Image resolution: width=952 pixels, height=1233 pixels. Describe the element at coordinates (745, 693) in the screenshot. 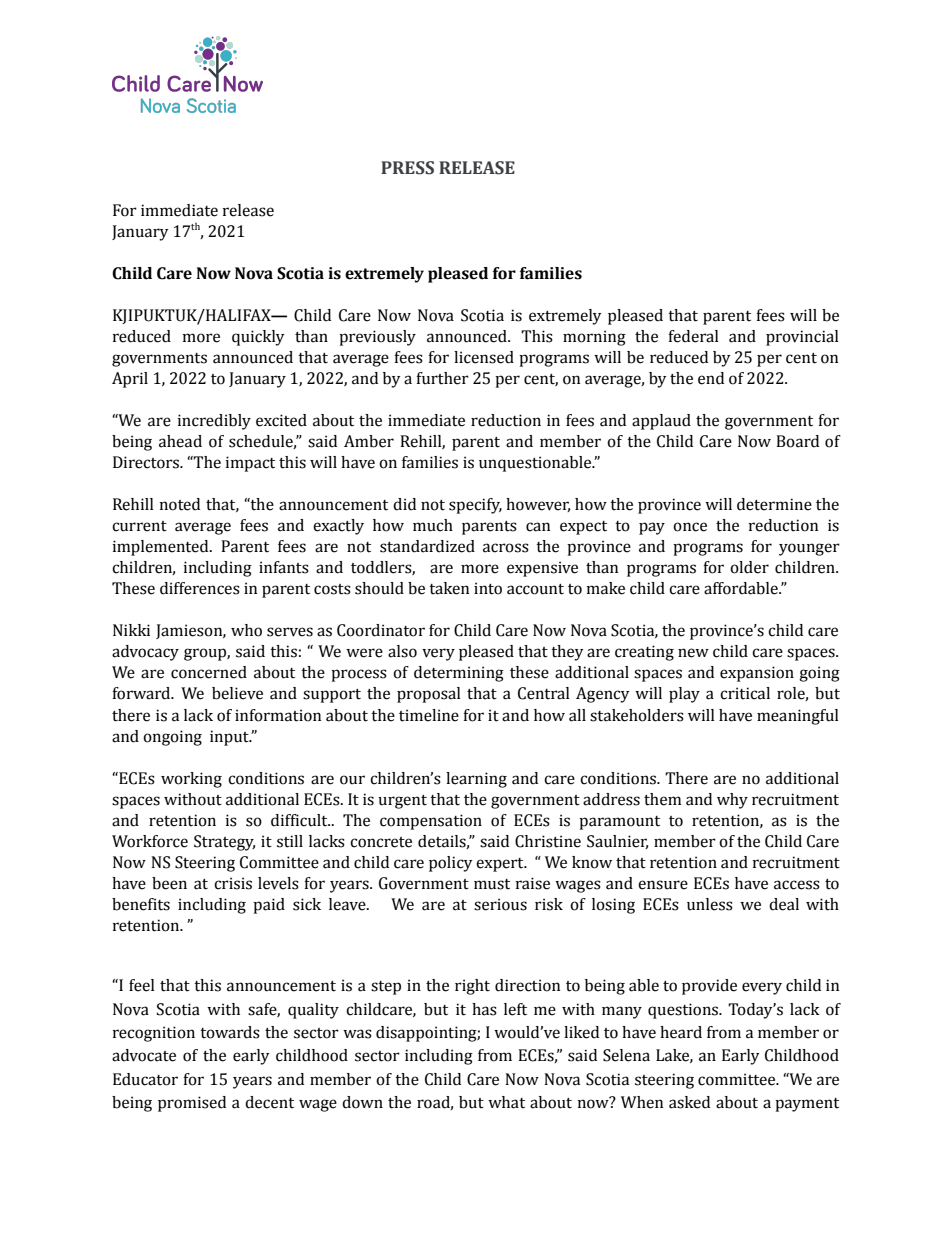

I see `critical` at that location.
